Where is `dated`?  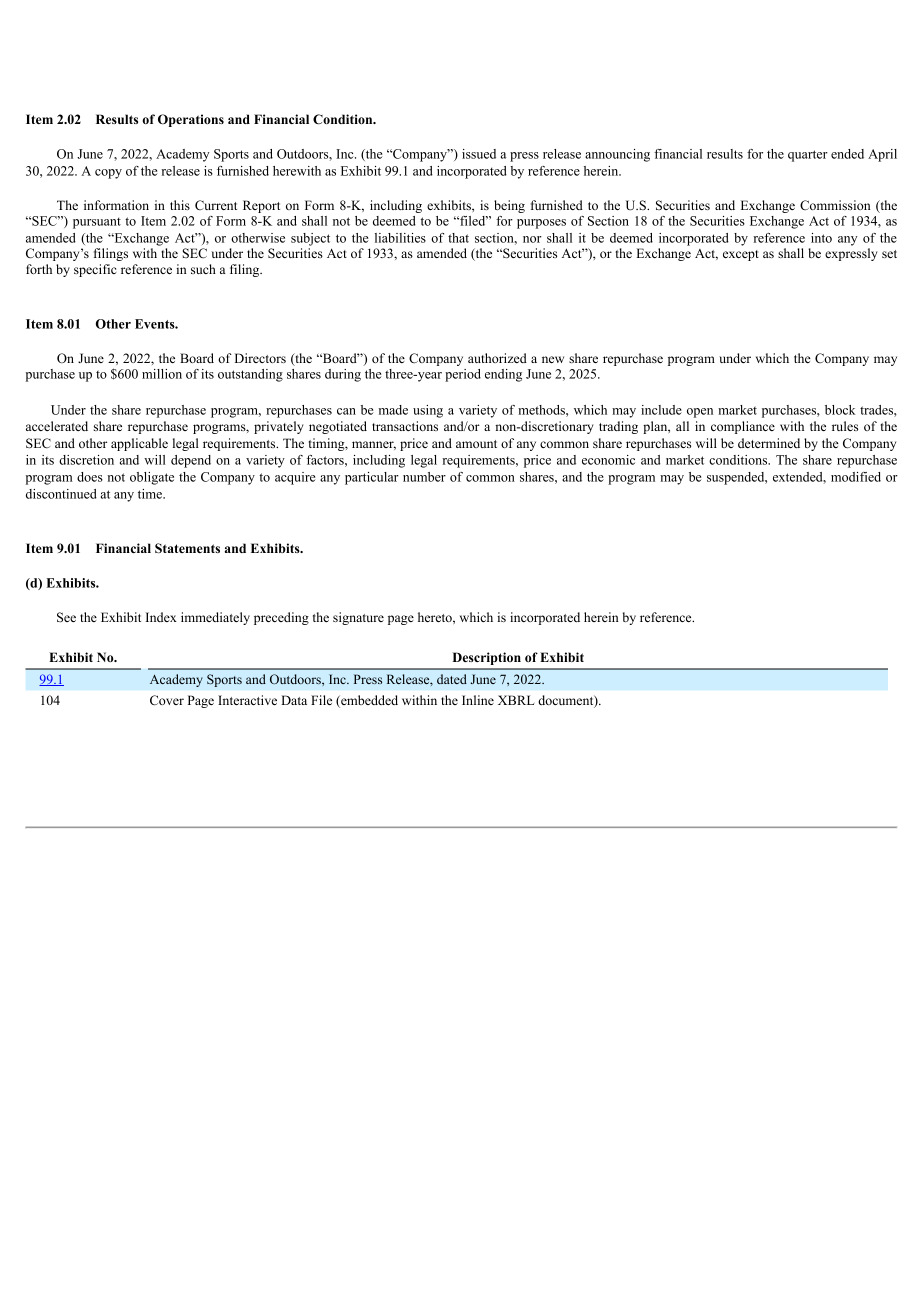
dated is located at coordinates (452, 679).
